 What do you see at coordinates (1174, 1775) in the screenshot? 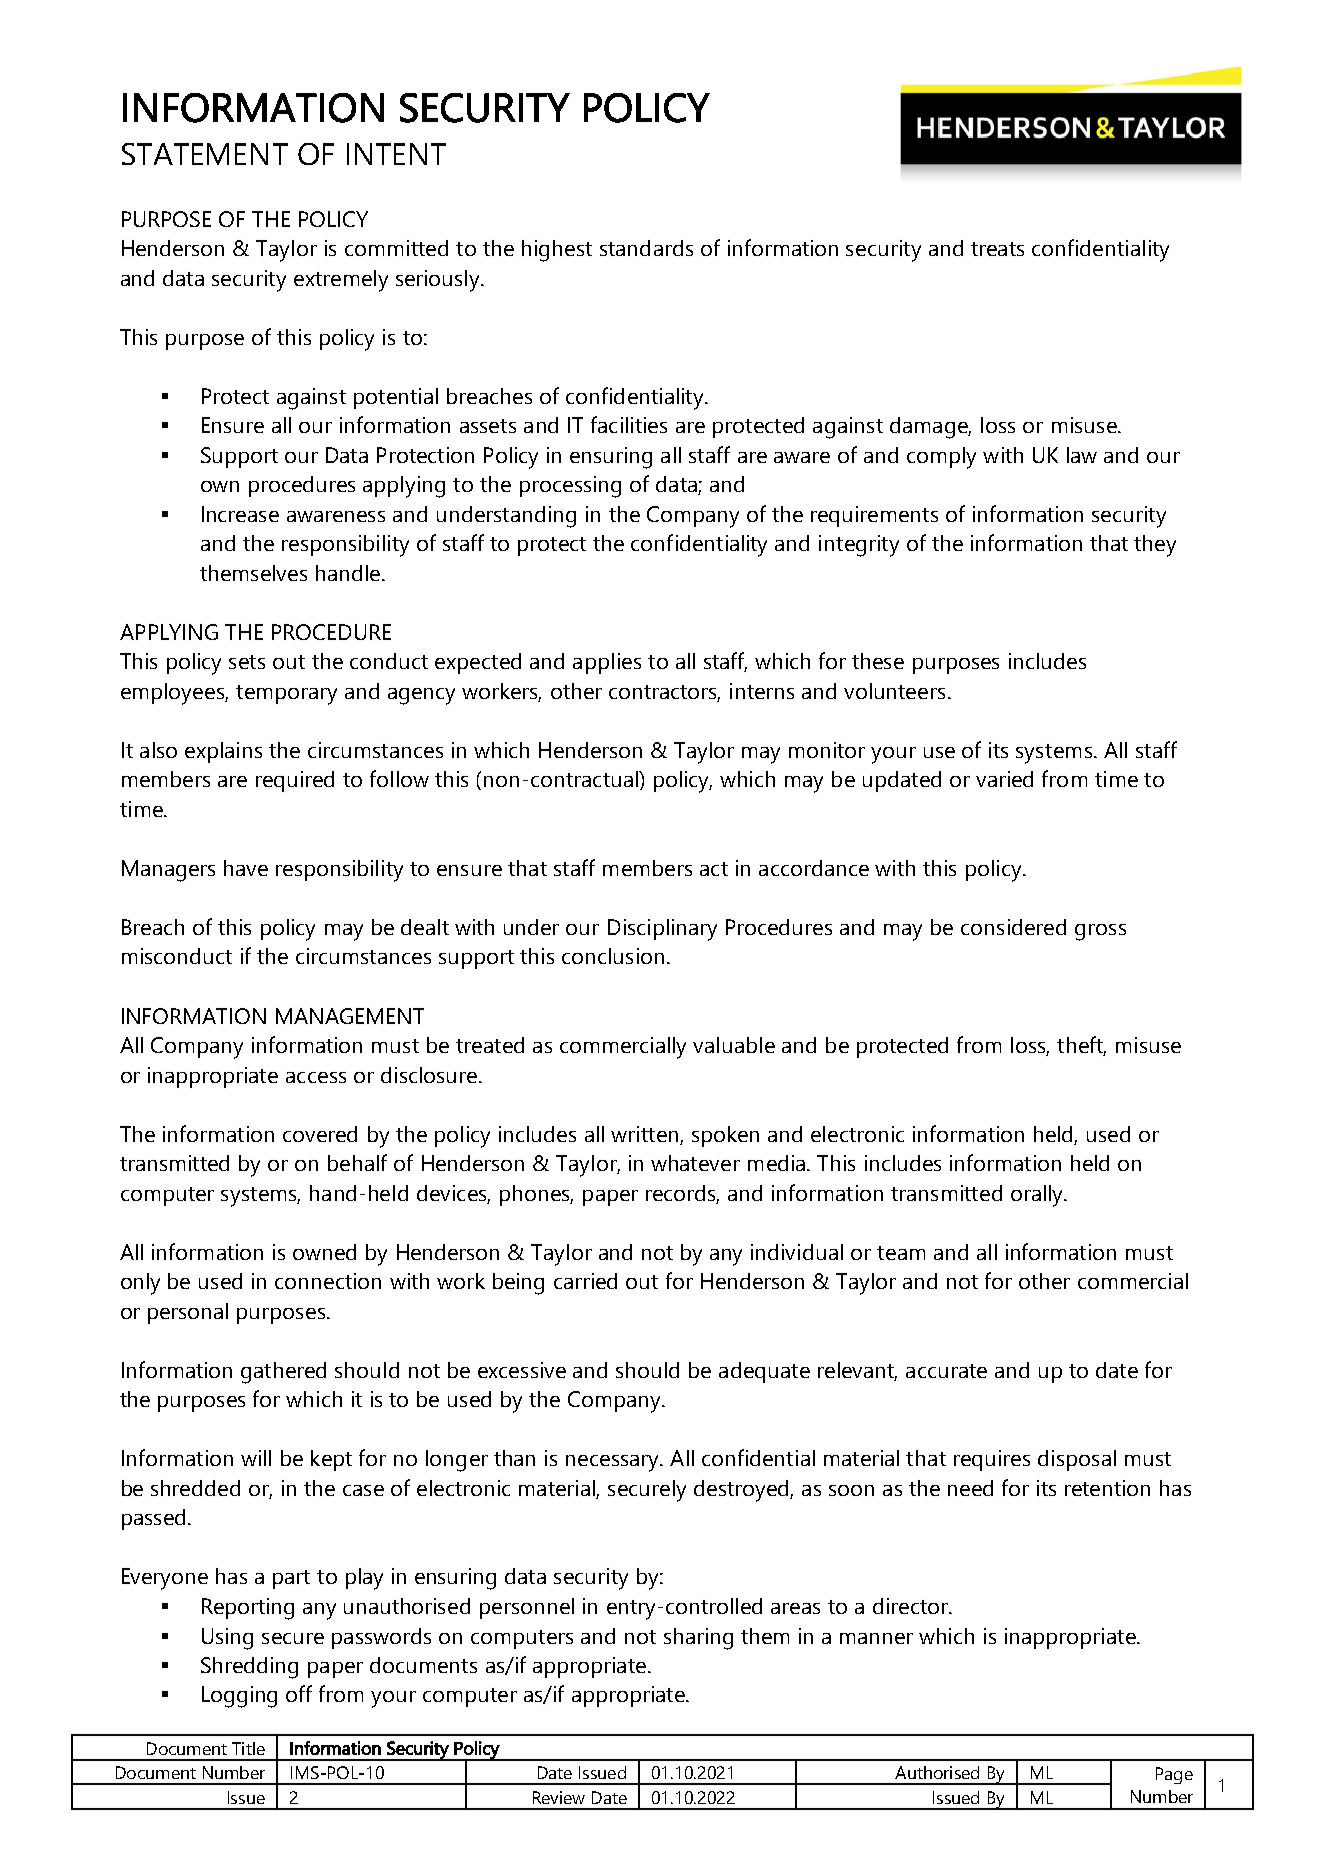
I see `Page` at bounding box center [1174, 1775].
